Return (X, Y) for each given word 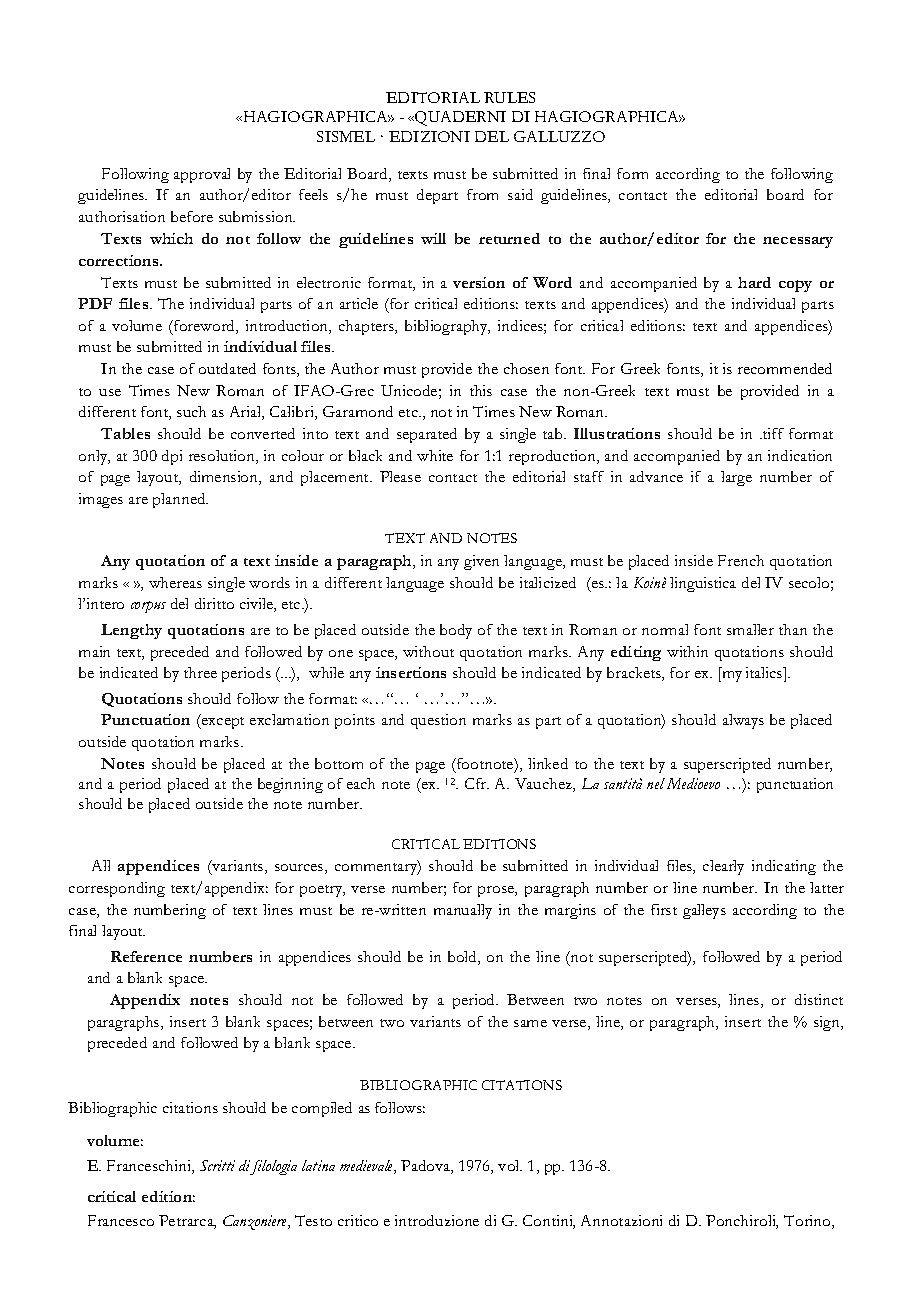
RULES (509, 97)
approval (202, 175)
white (435, 455)
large (736, 478)
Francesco (121, 1220)
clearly (723, 867)
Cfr (477, 783)
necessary (798, 242)
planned (180, 500)
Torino (808, 1222)
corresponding (117, 889)
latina (318, 1165)
